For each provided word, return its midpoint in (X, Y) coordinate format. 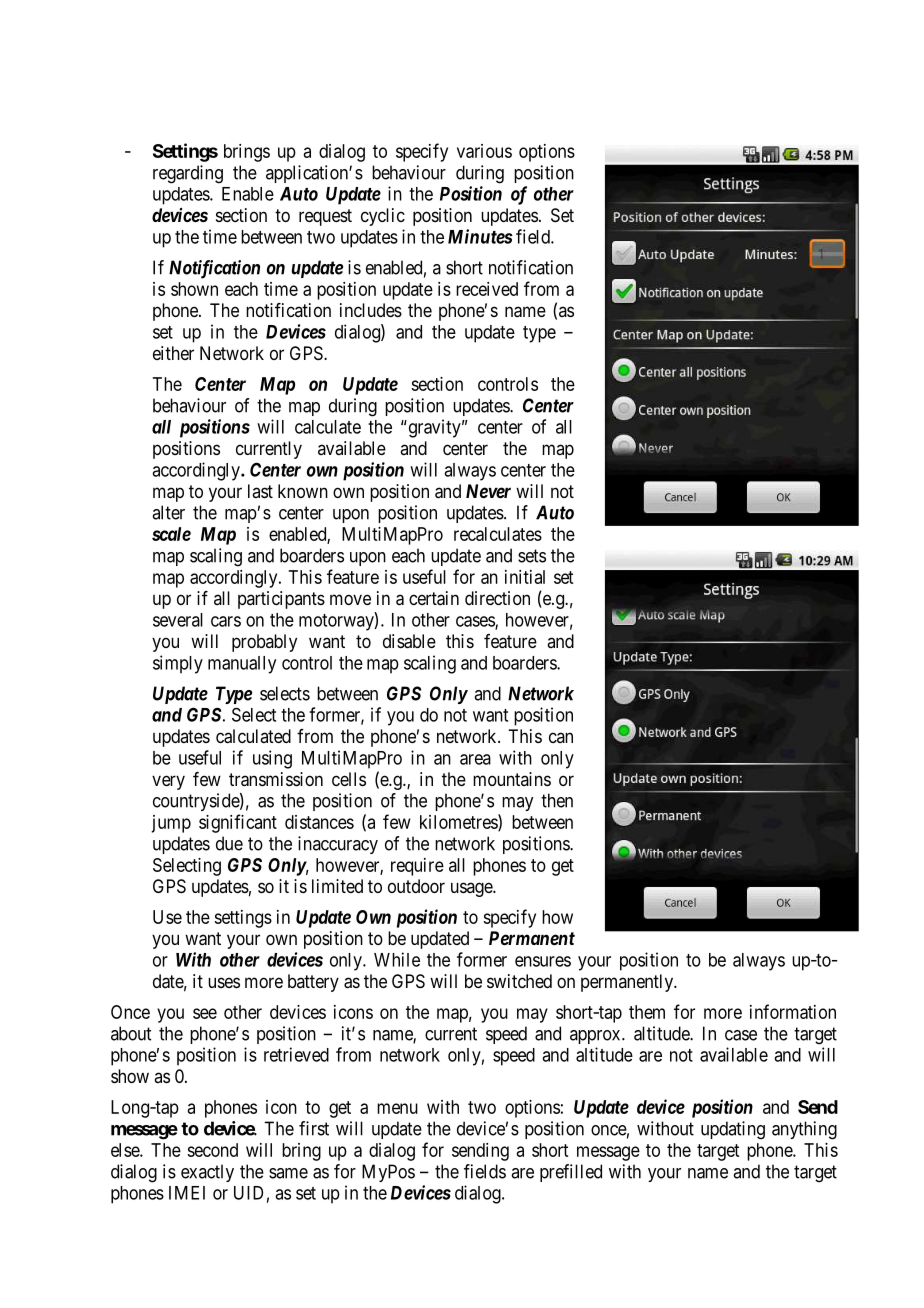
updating (733, 1130)
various (484, 151)
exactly (207, 1173)
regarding (188, 174)
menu (397, 1108)
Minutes (480, 236)
